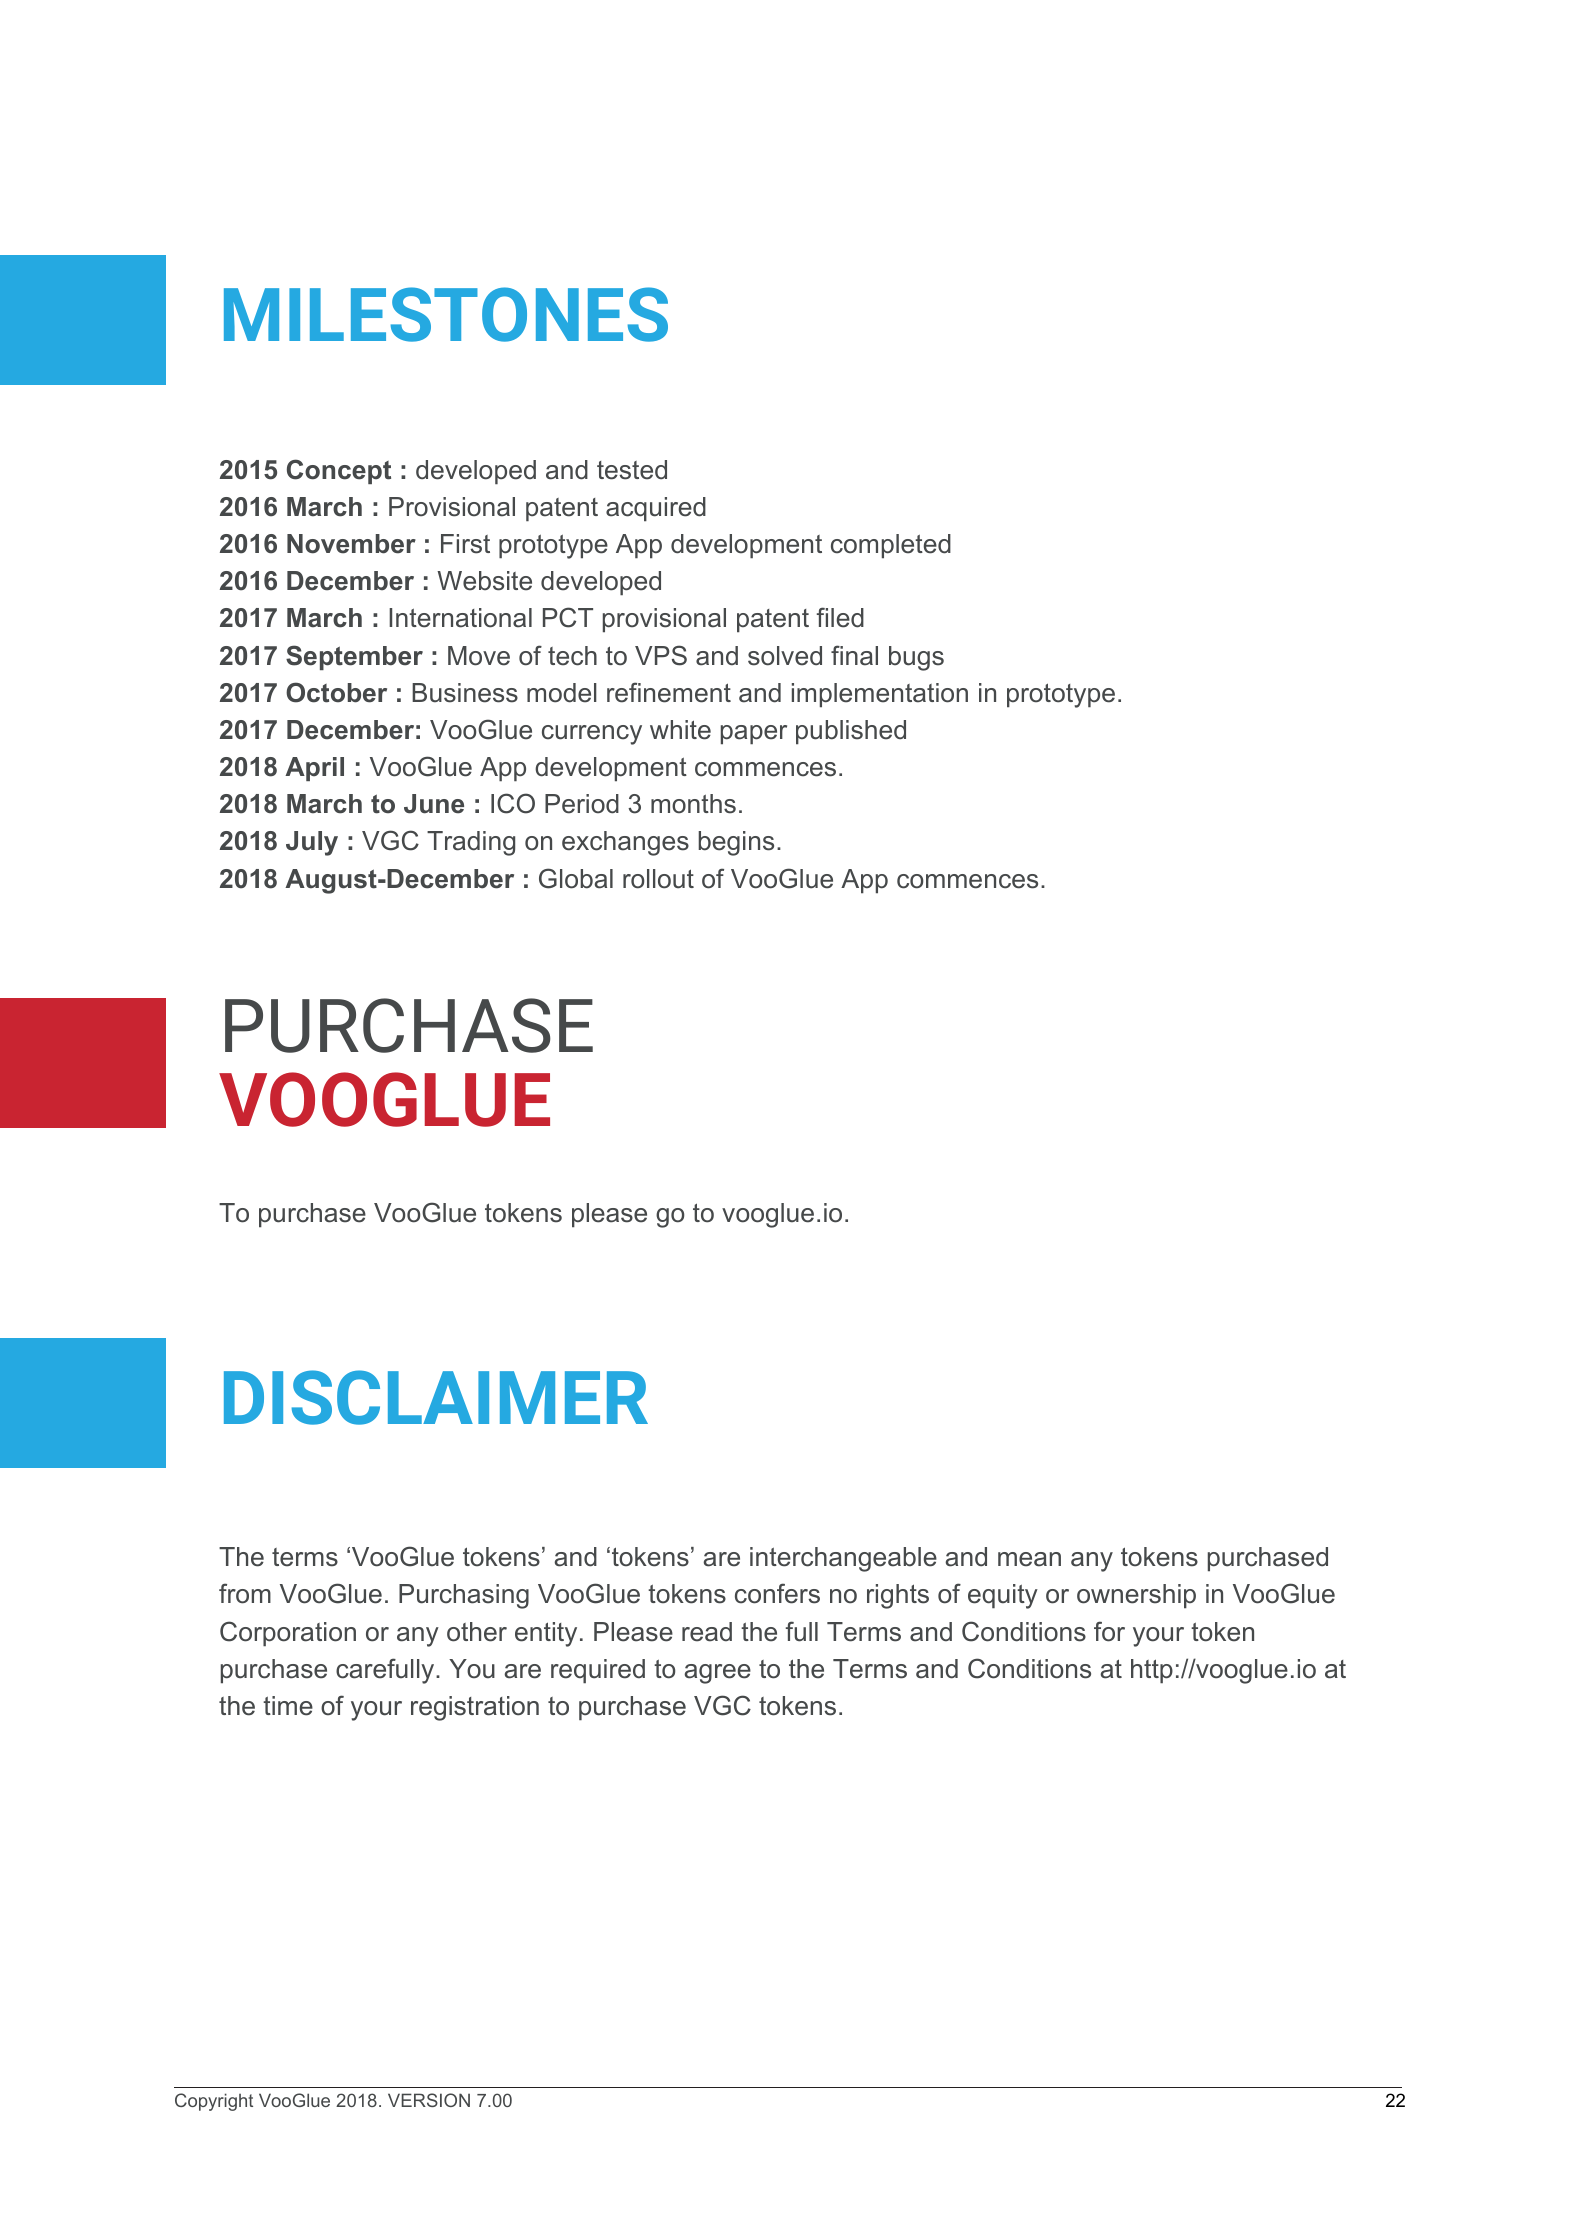 The width and height of the document is (1580, 2235). Describe the element at coordinates (429, 2100) in the document. I see `VERSION` at that location.
